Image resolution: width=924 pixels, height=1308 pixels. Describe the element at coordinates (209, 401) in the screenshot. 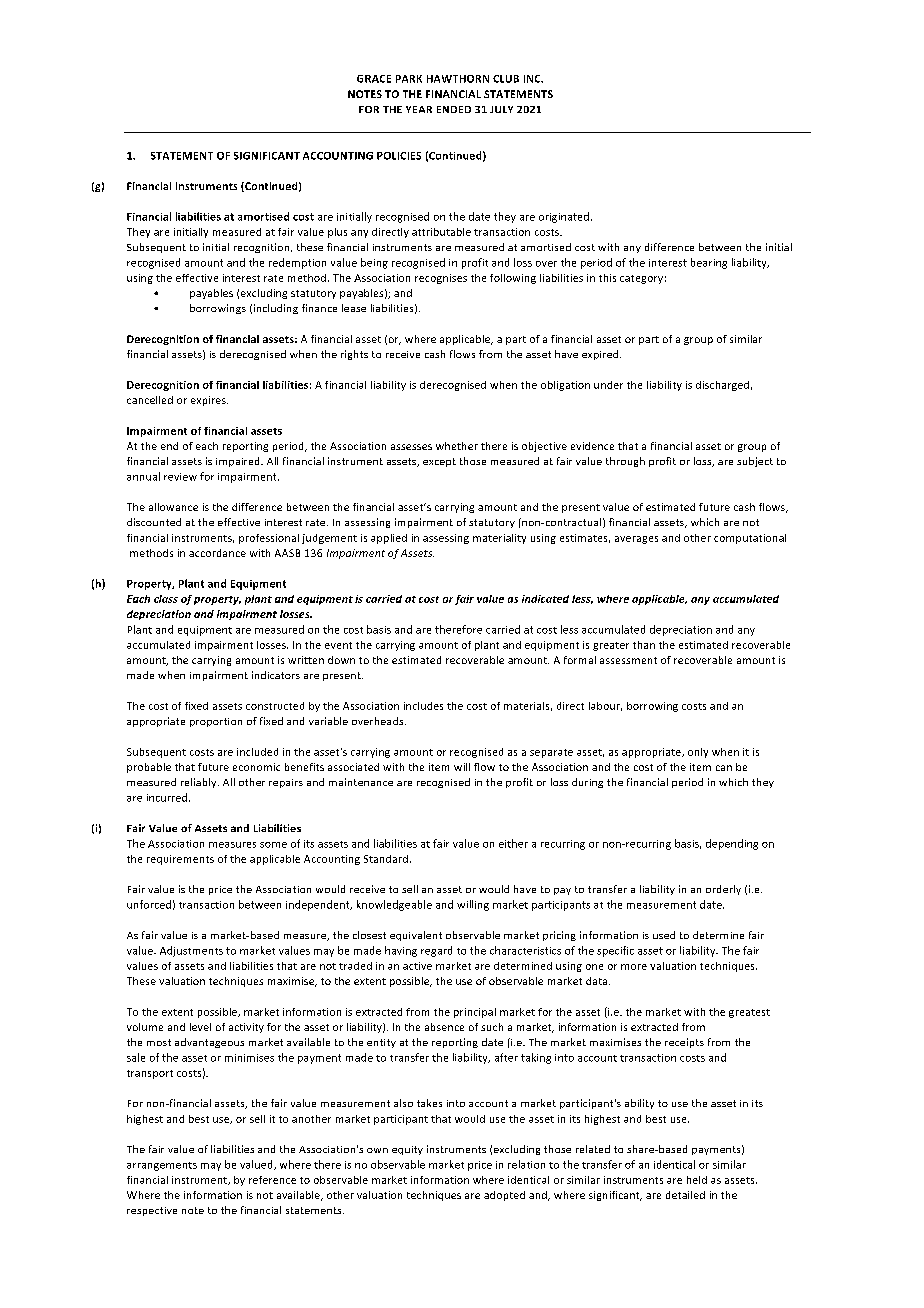

I see `expires` at that location.
